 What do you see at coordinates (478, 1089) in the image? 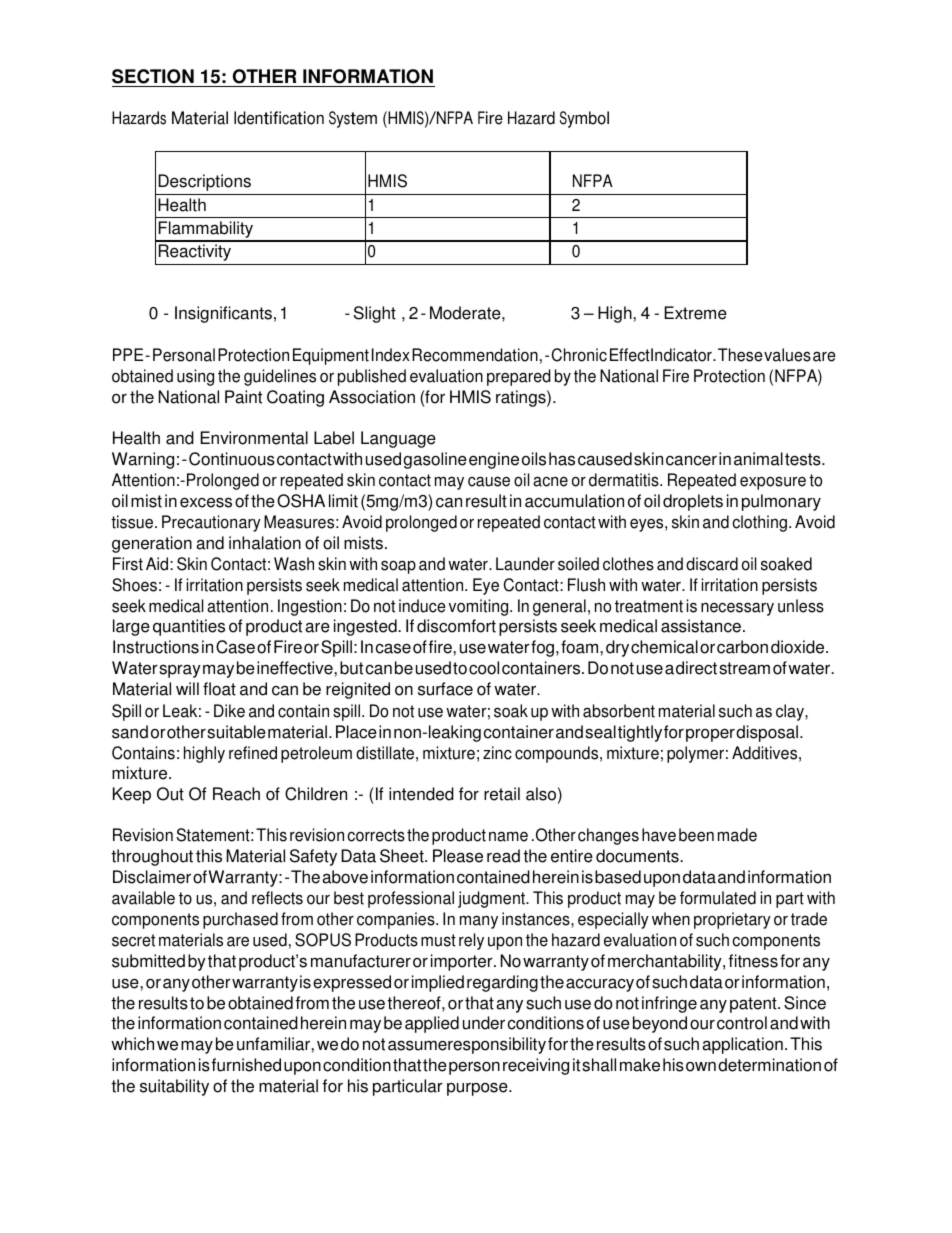
I see `purpose` at bounding box center [478, 1089].
